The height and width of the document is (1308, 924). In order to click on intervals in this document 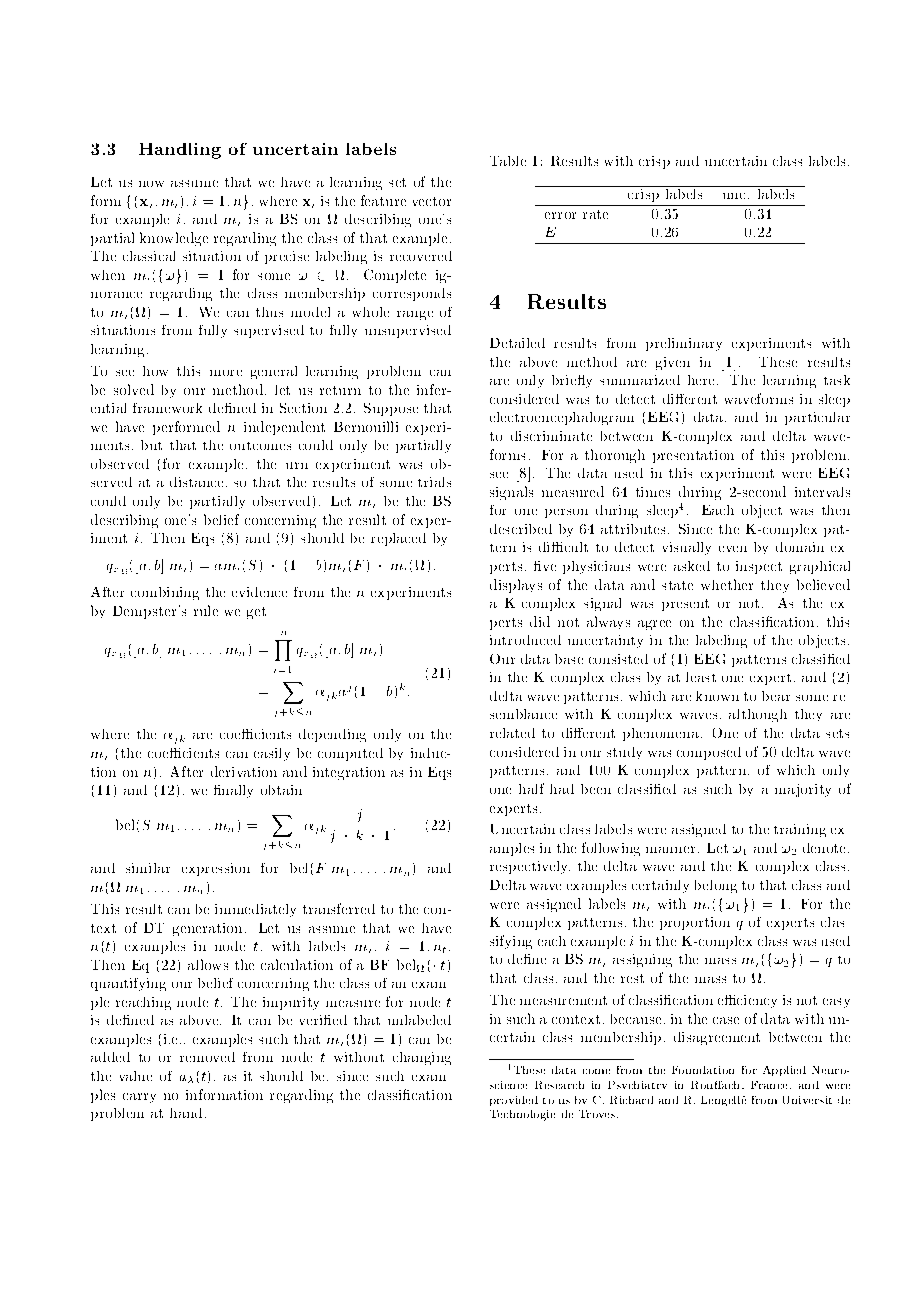, I will do `click(822, 492)`.
